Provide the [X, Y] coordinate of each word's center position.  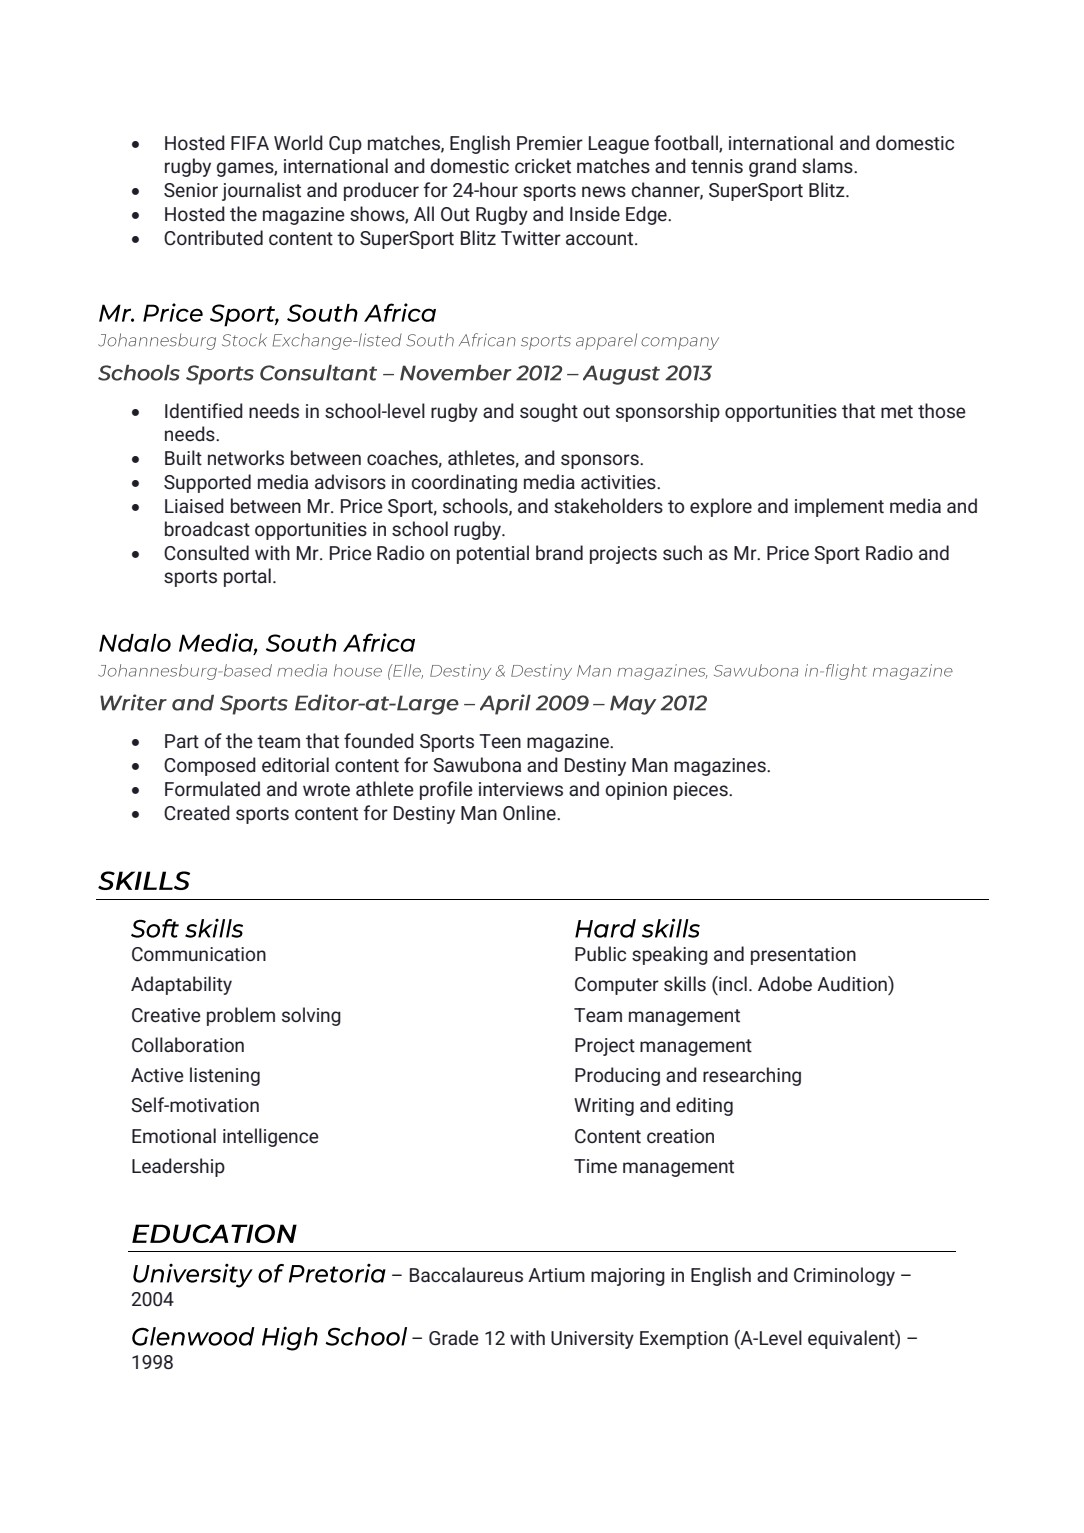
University [592, 1340]
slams [828, 166]
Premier [550, 143]
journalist [261, 191]
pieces [702, 791]
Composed [210, 766]
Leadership [178, 1167]
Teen [500, 741]
